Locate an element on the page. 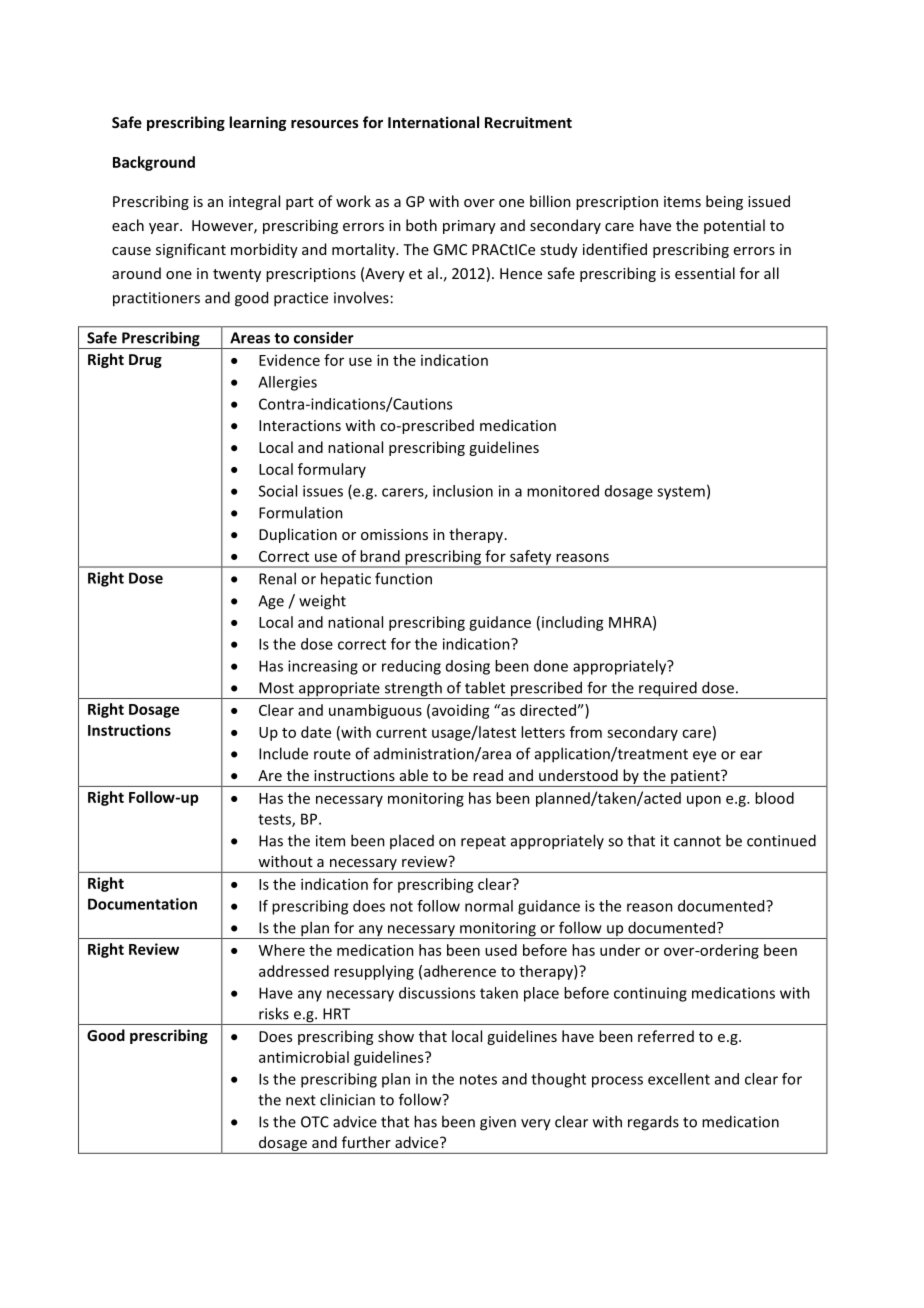  excellent is located at coordinates (679, 1079).
